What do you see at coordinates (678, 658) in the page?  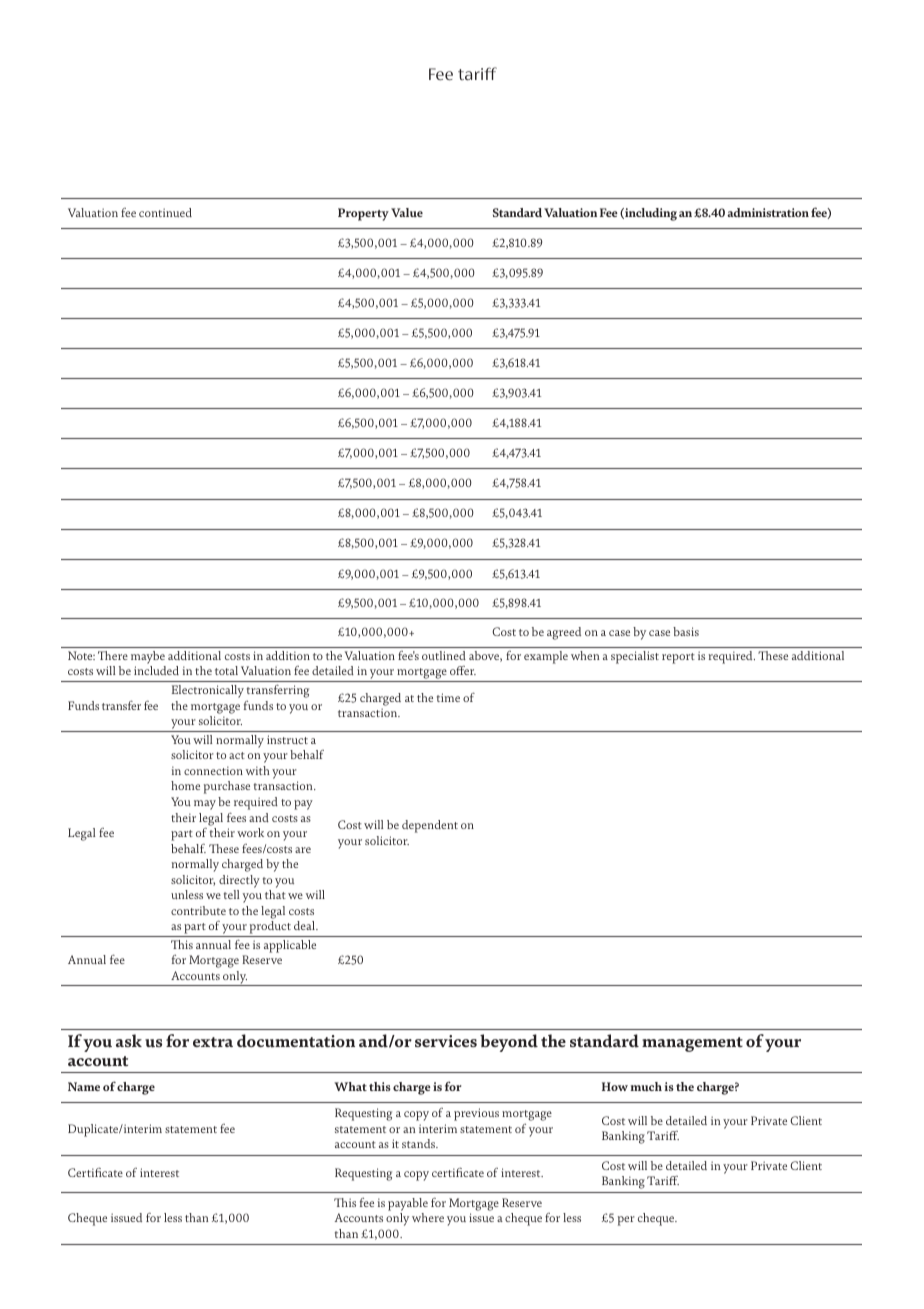 I see `report` at bounding box center [678, 658].
